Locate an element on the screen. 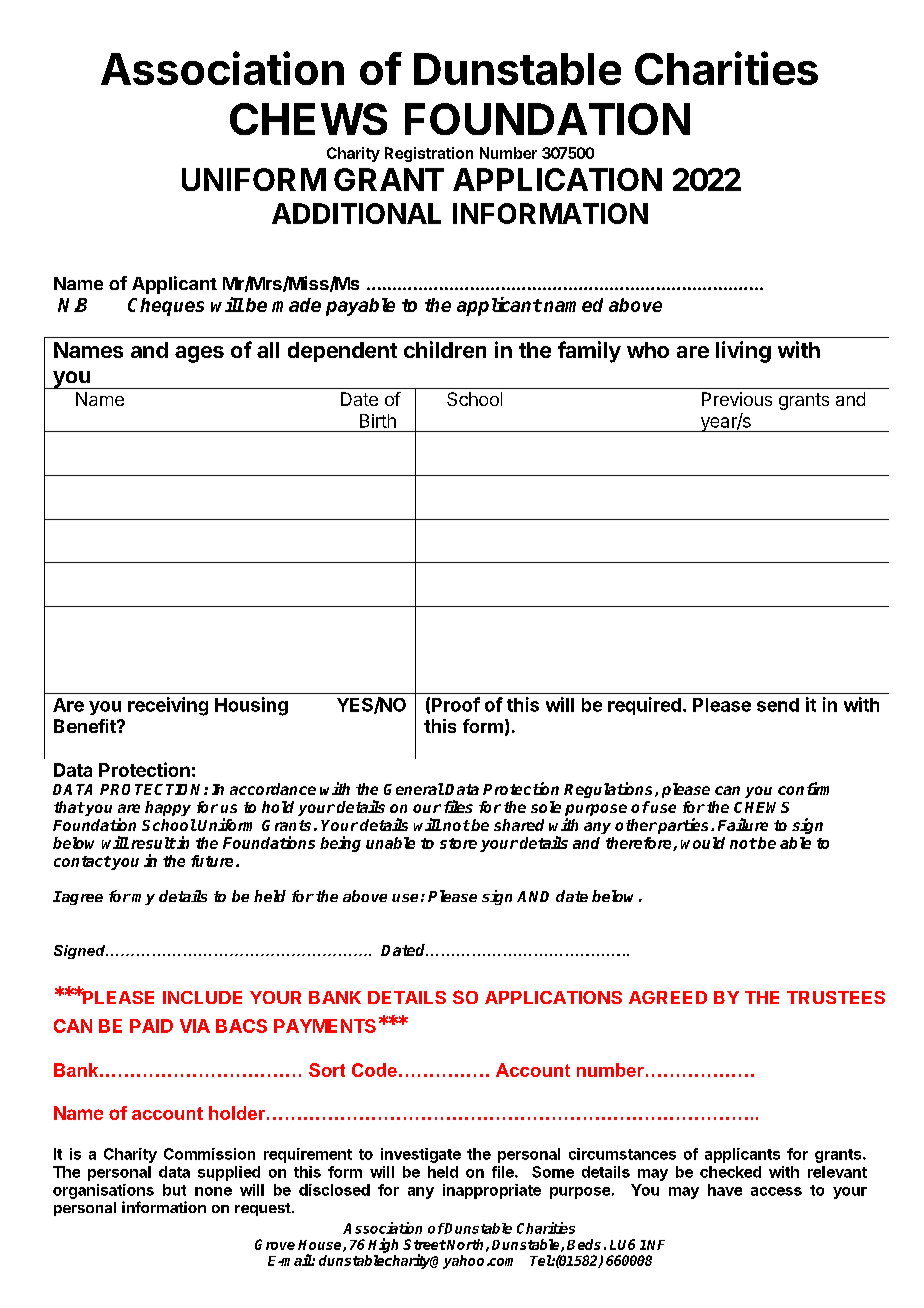 The height and width of the screenshot is (1308, 924). TRUSTEES is located at coordinates (836, 997).
